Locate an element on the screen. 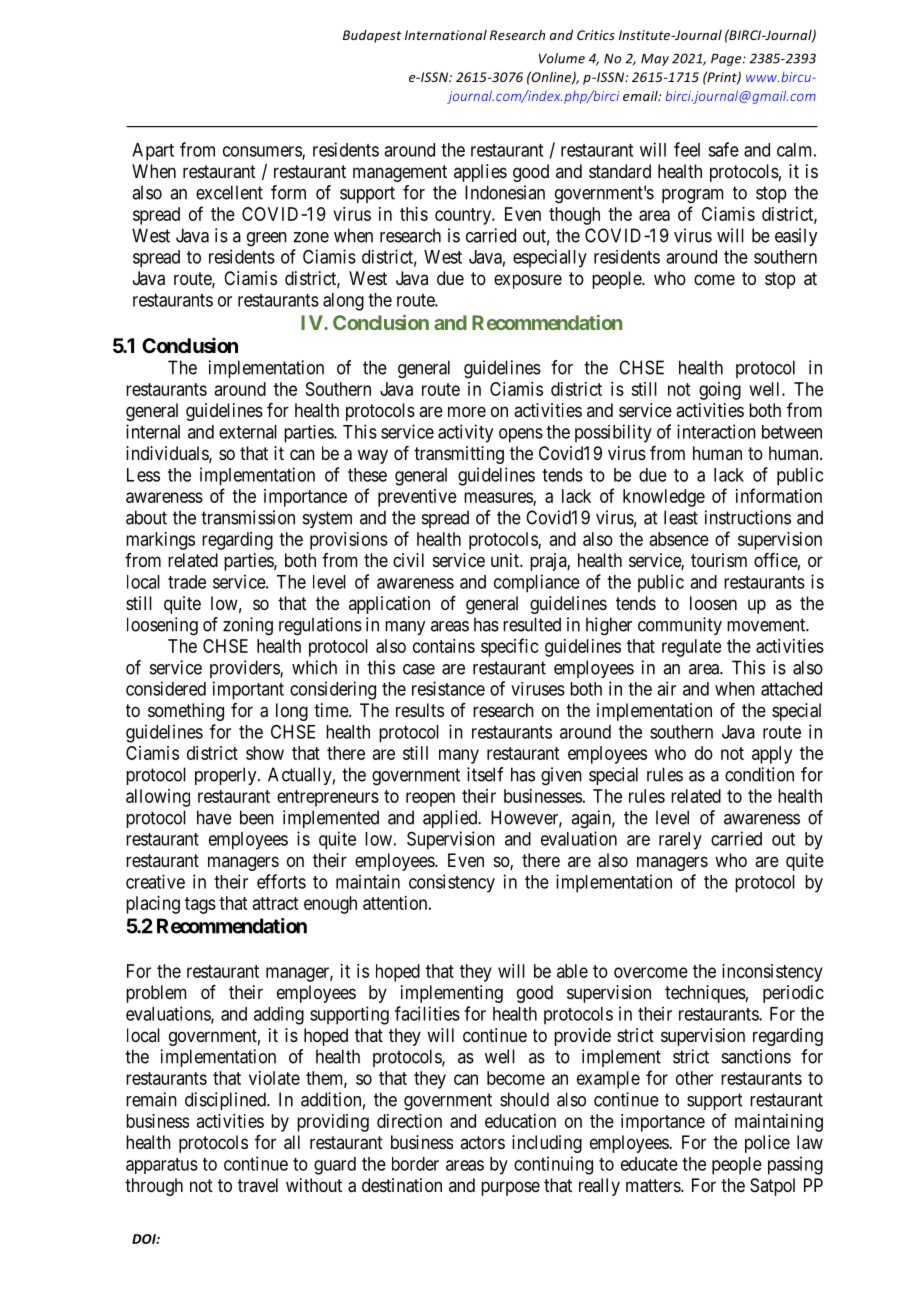  consumers is located at coordinates (263, 152).
